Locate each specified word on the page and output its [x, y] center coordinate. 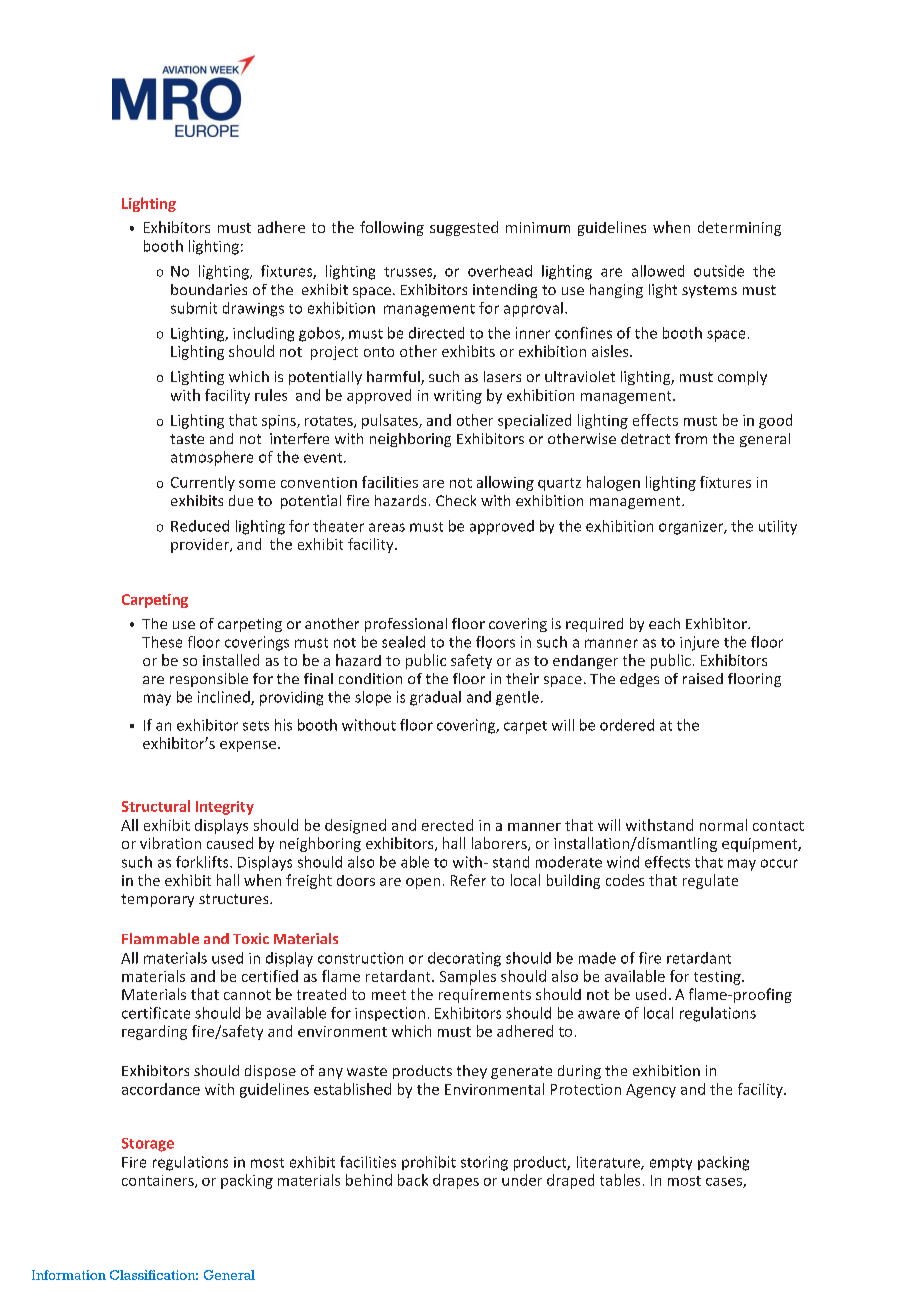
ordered [627, 725]
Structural [156, 806]
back [413, 1180]
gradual [435, 698]
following [392, 228]
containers [159, 1181]
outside [719, 271]
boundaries [209, 289]
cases [725, 1183]
